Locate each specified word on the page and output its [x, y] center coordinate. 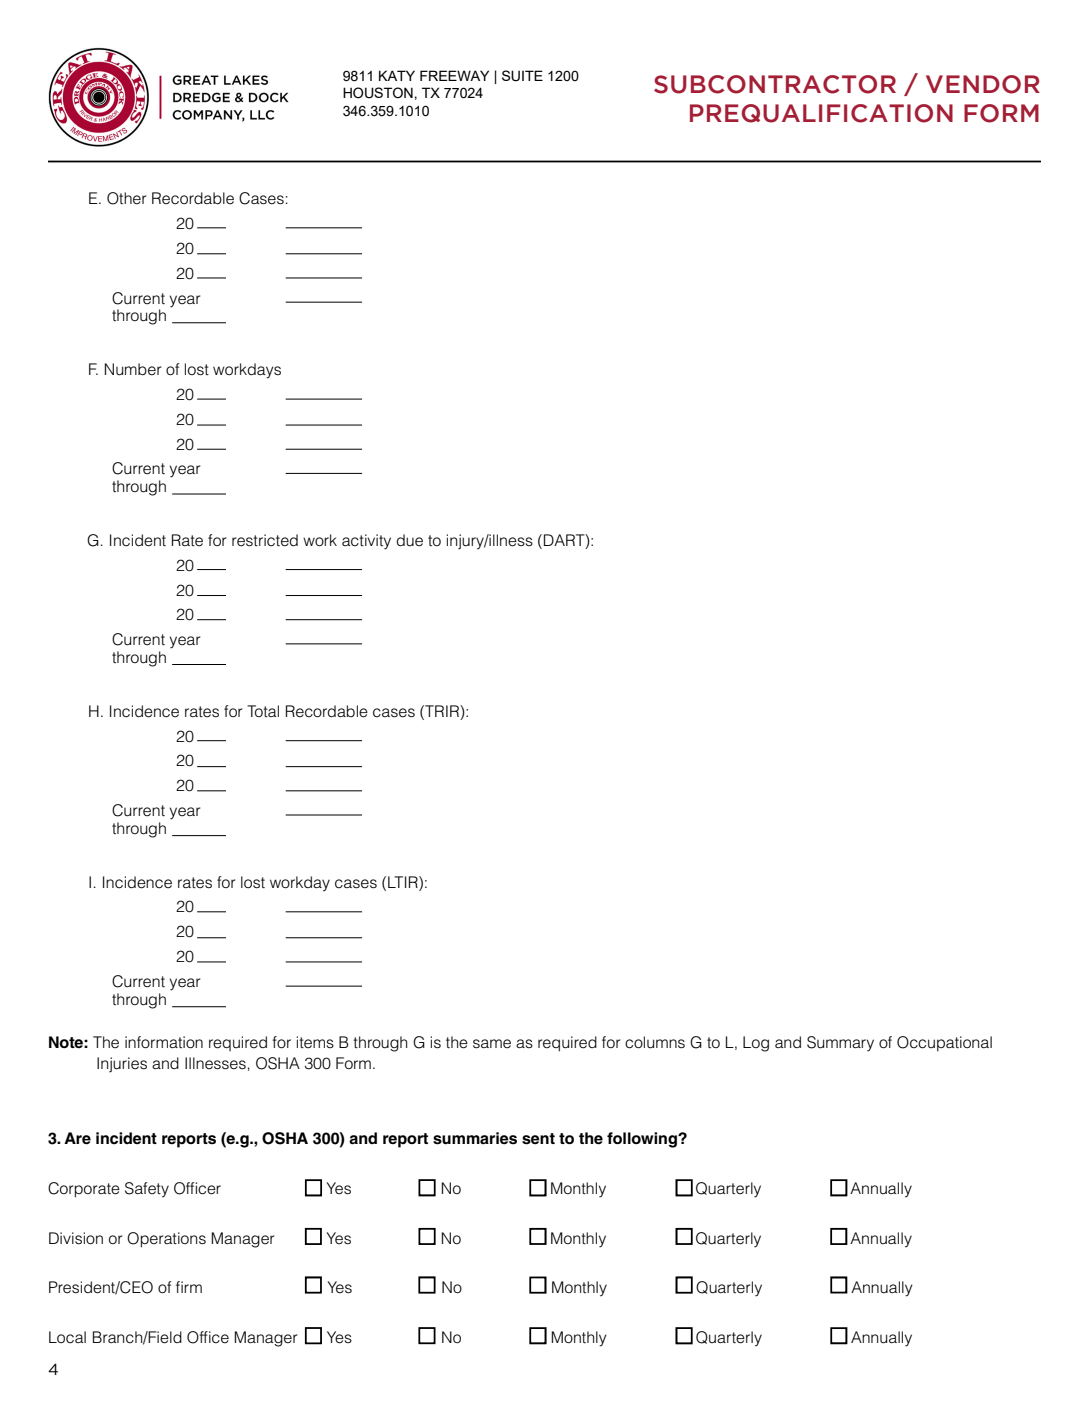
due [409, 540]
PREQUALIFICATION [821, 113]
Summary [840, 1044]
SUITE [522, 76]
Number [133, 369]
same [492, 1044]
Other [126, 198]
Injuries [122, 1065]
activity [366, 542]
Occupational [944, 1044]
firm [189, 1287]
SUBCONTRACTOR [775, 84]
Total [263, 711]
